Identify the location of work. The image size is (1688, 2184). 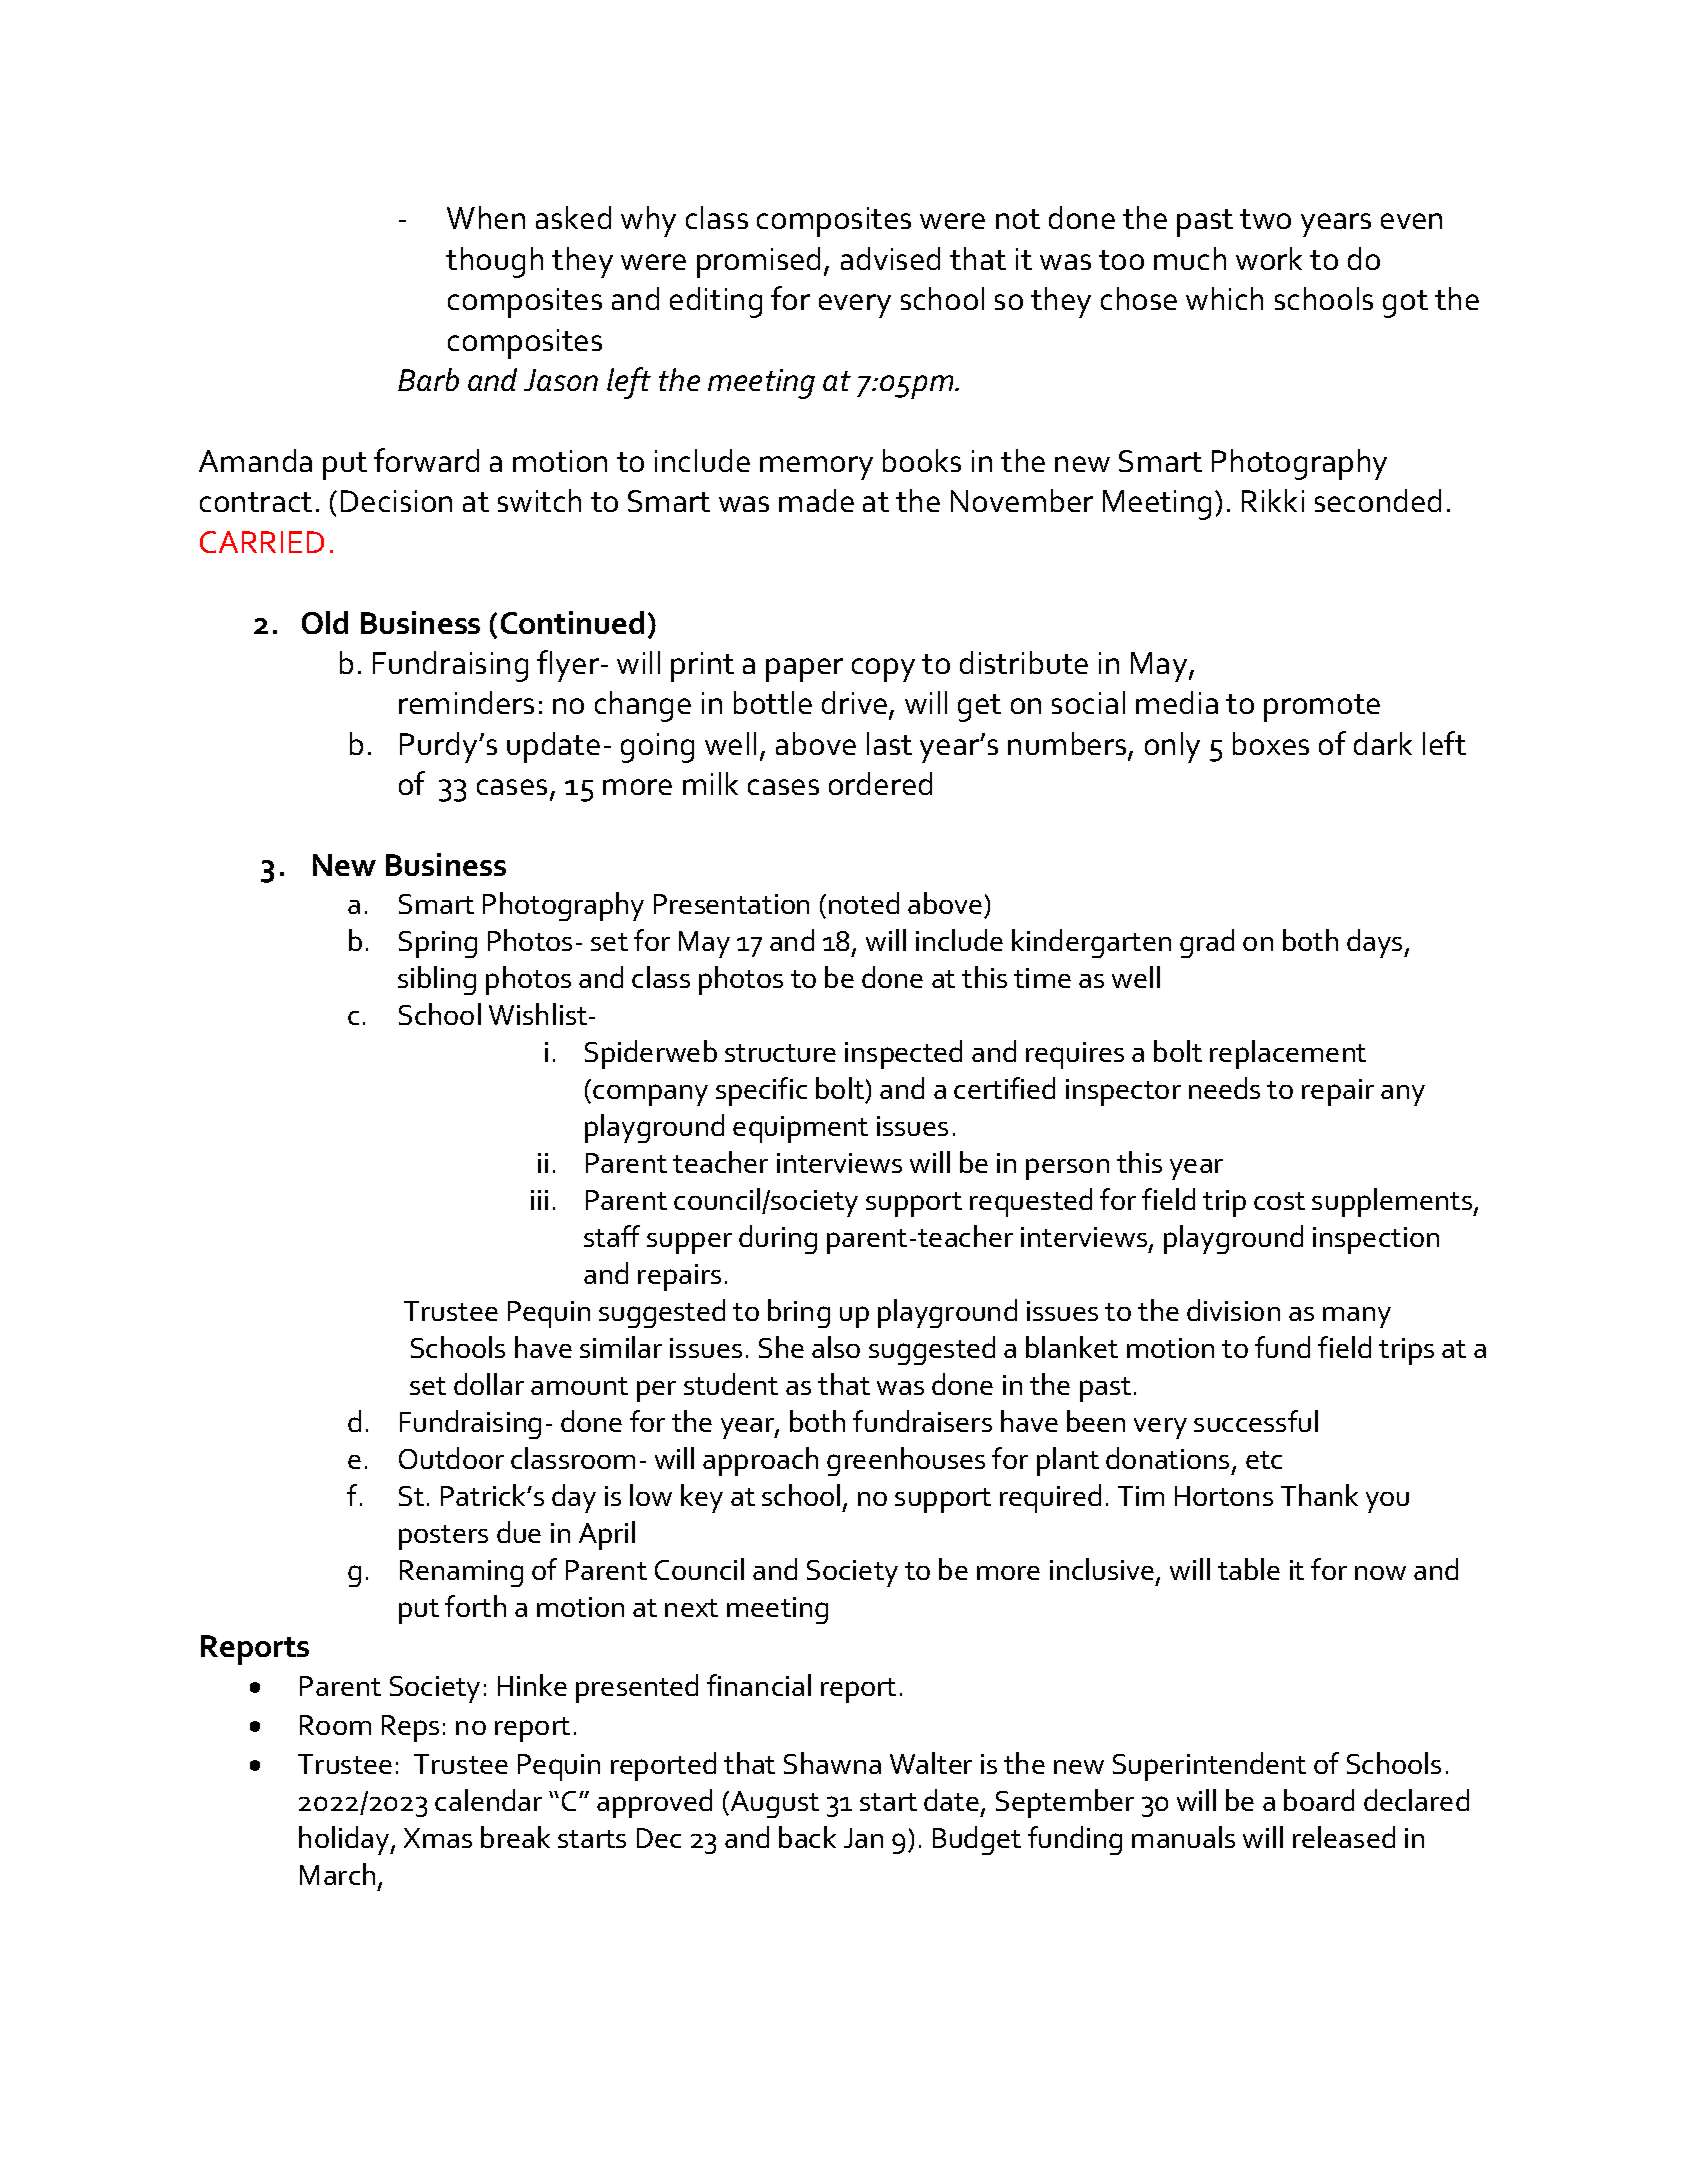
(1269, 258).
